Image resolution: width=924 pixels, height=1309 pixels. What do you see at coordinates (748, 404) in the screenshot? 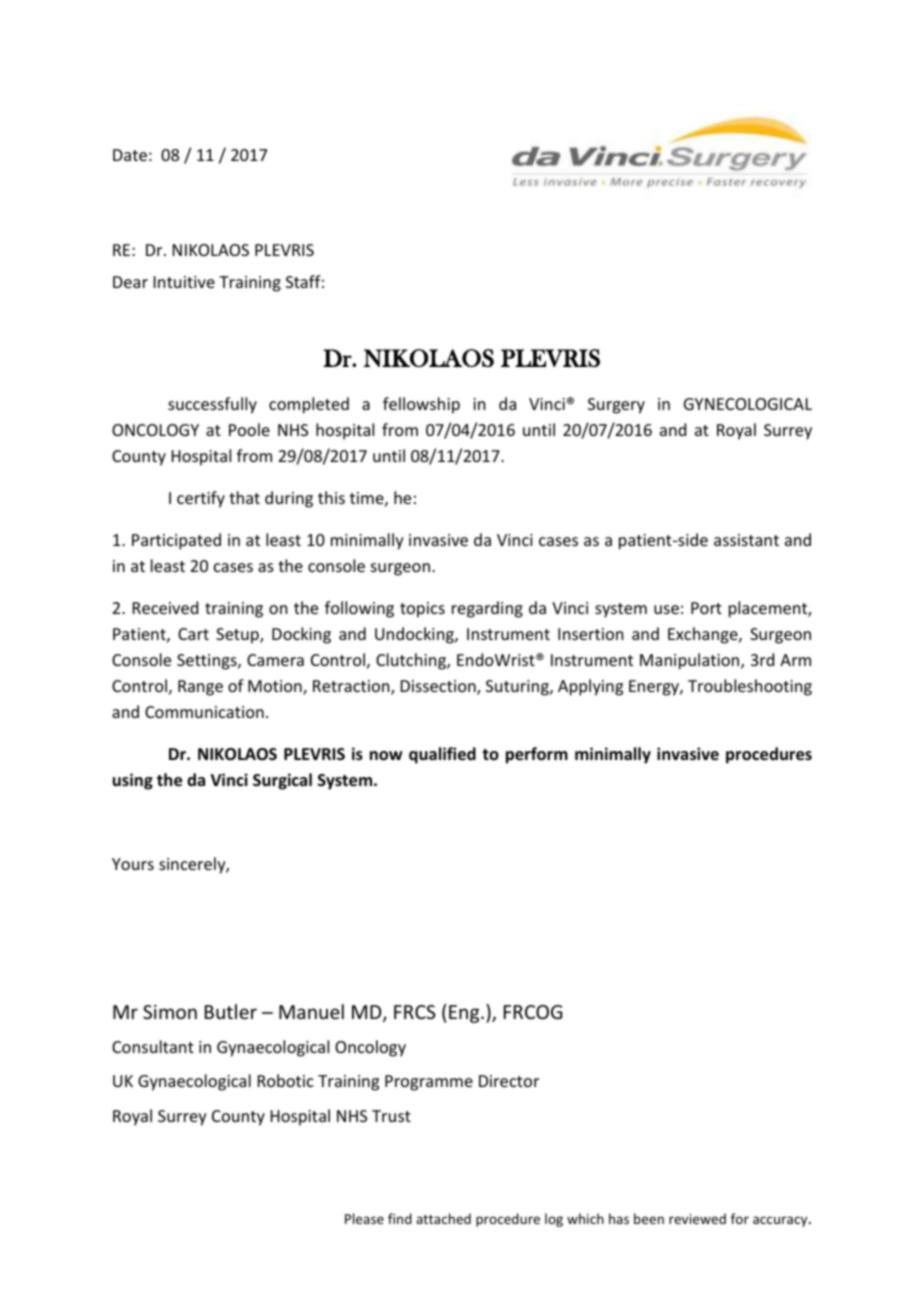
I see `GYNECOLOGICAL` at bounding box center [748, 404].
